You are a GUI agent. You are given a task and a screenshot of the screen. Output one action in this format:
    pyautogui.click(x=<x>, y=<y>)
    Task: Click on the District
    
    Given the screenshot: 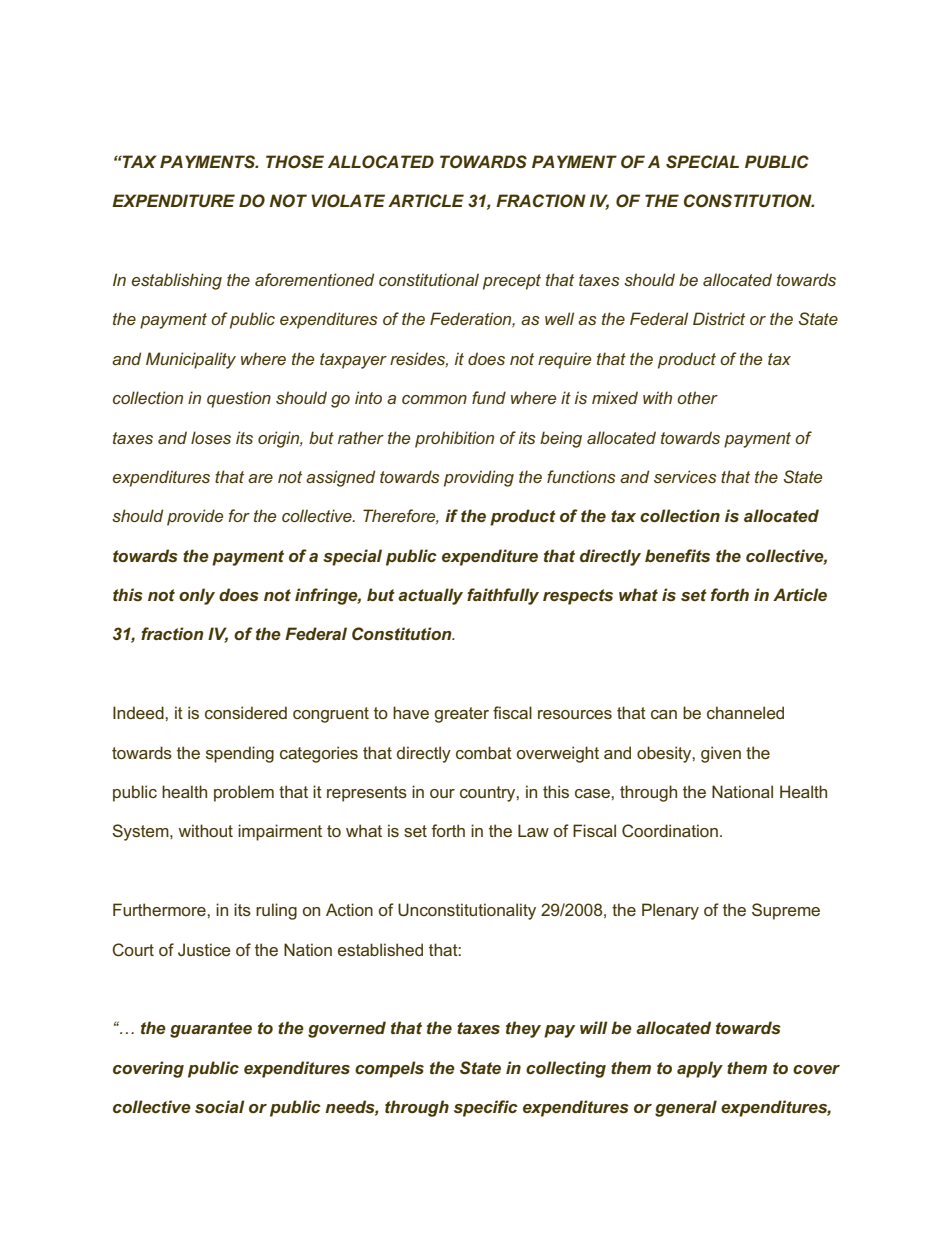 What is the action you would take?
    pyautogui.click(x=719, y=318)
